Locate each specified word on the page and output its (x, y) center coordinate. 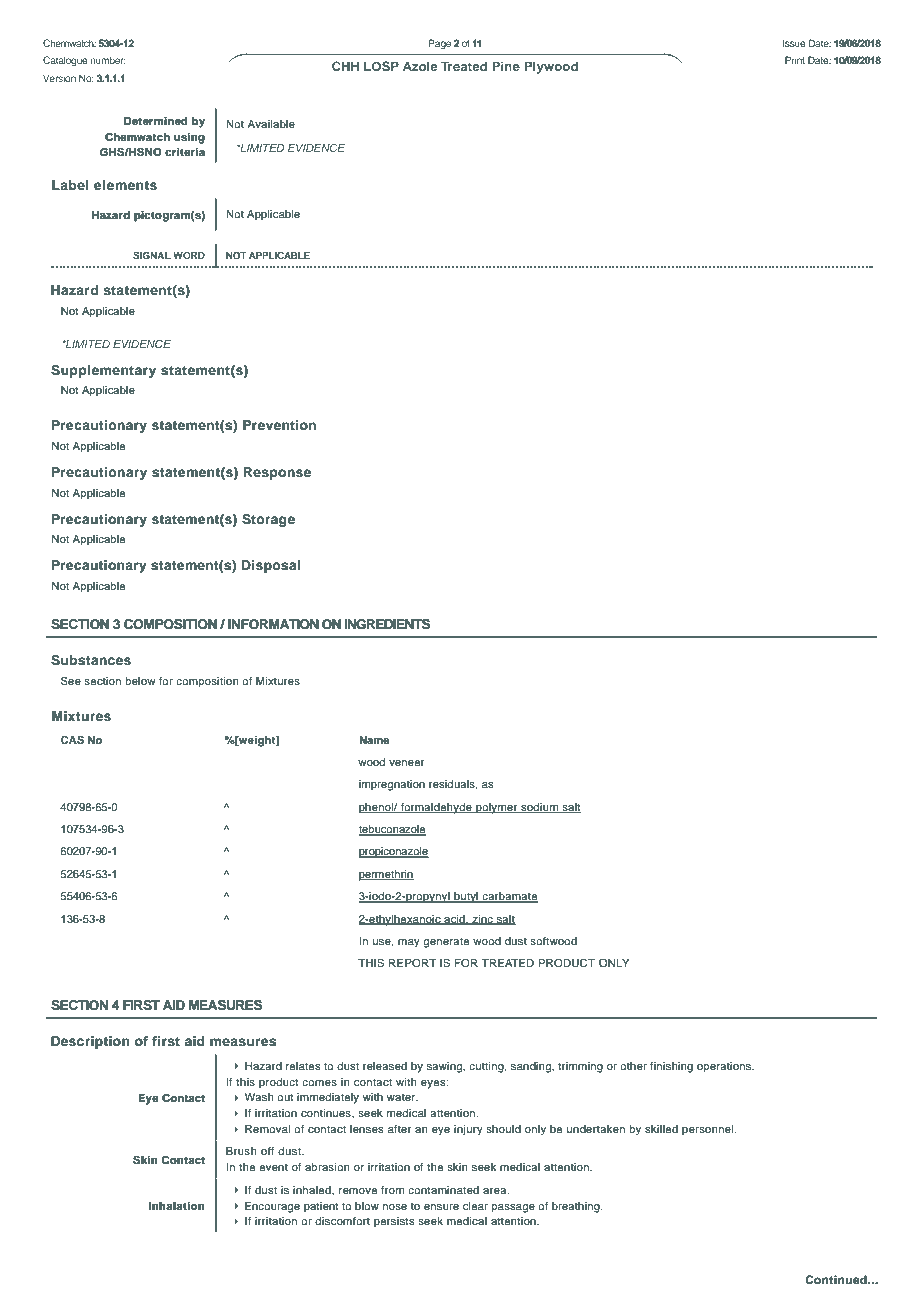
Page (440, 44)
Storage (268, 520)
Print (795, 60)
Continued (837, 1279)
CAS (72, 740)
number (108, 60)
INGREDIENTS (387, 624)
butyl (466, 897)
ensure (441, 1207)
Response (277, 473)
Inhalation (177, 1206)
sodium (539, 808)
